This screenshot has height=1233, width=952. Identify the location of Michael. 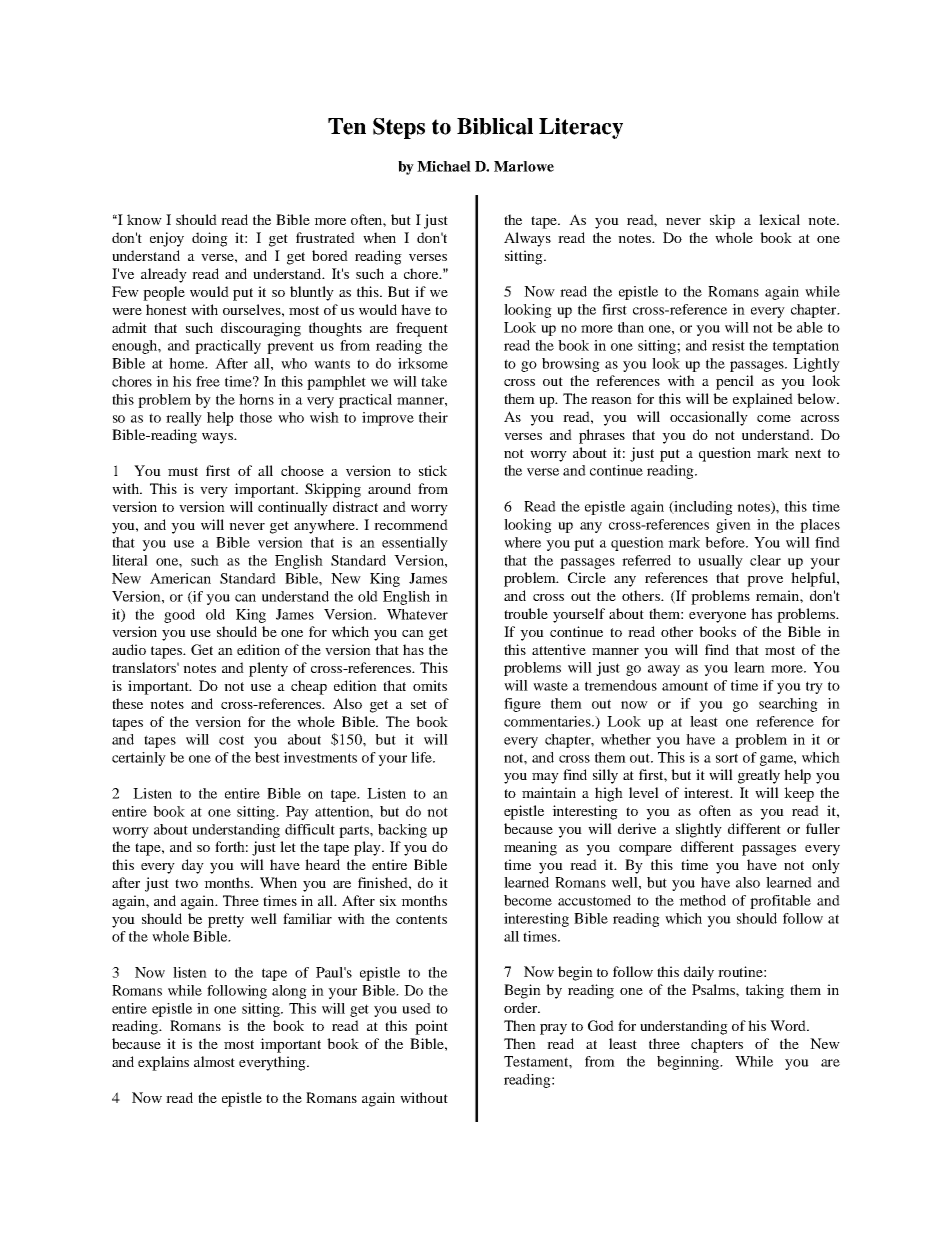
(444, 166).
